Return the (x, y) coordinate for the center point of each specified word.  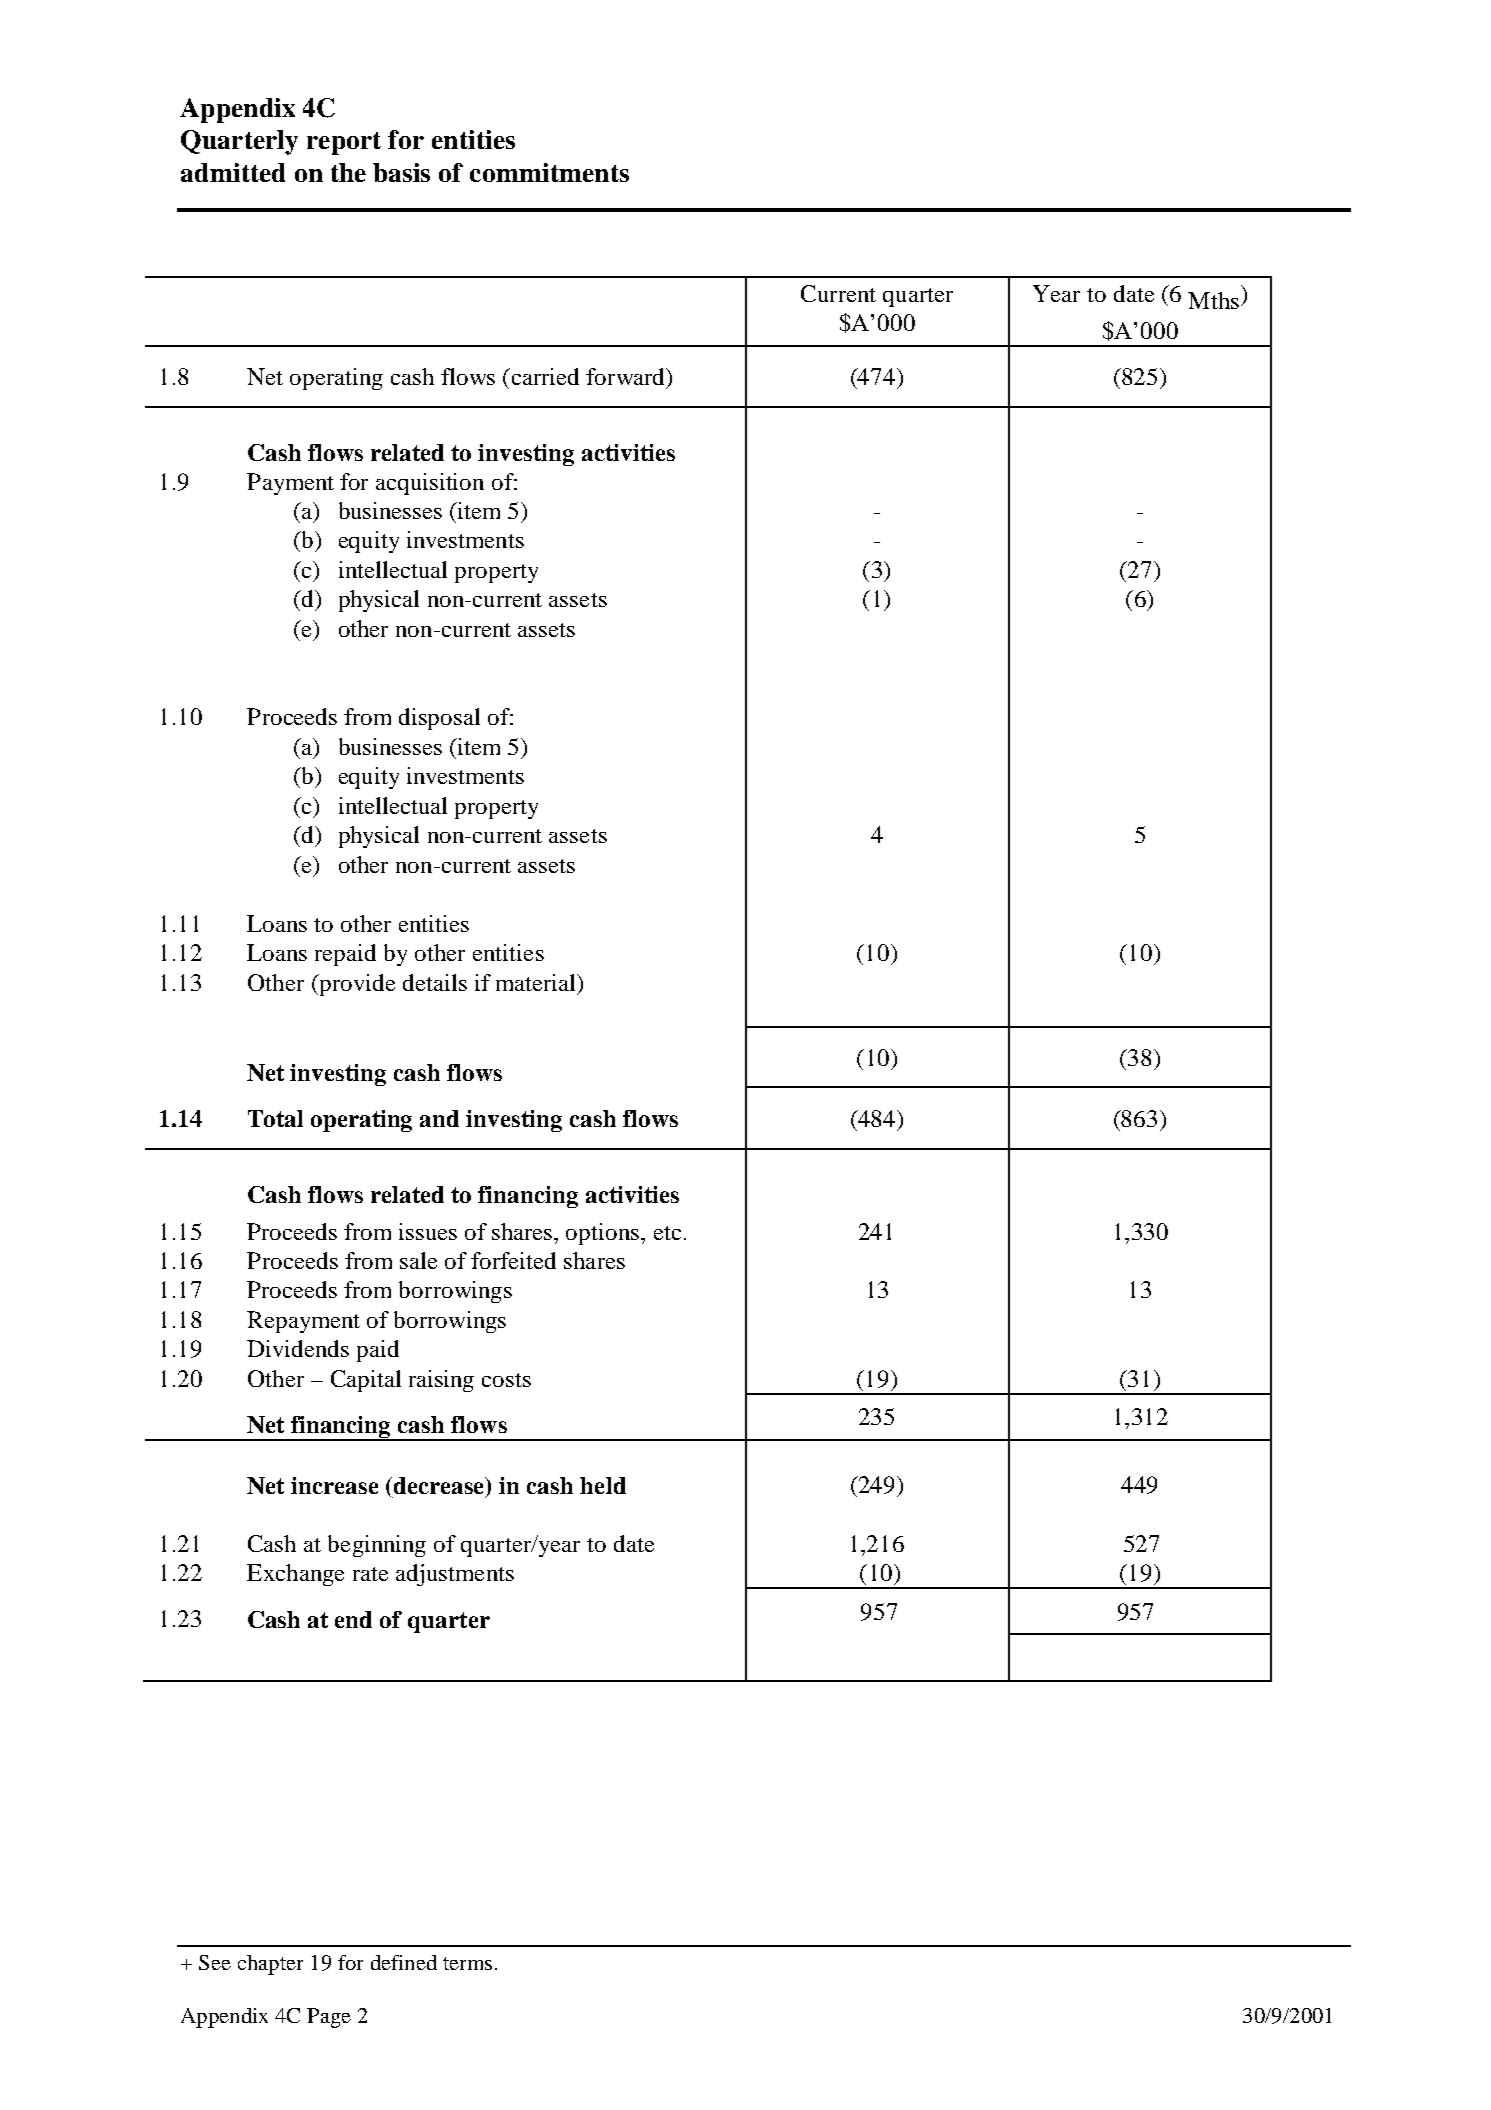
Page (329, 2018)
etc (667, 1233)
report (344, 143)
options (604, 1234)
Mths (1213, 300)
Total (275, 1118)
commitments (549, 172)
